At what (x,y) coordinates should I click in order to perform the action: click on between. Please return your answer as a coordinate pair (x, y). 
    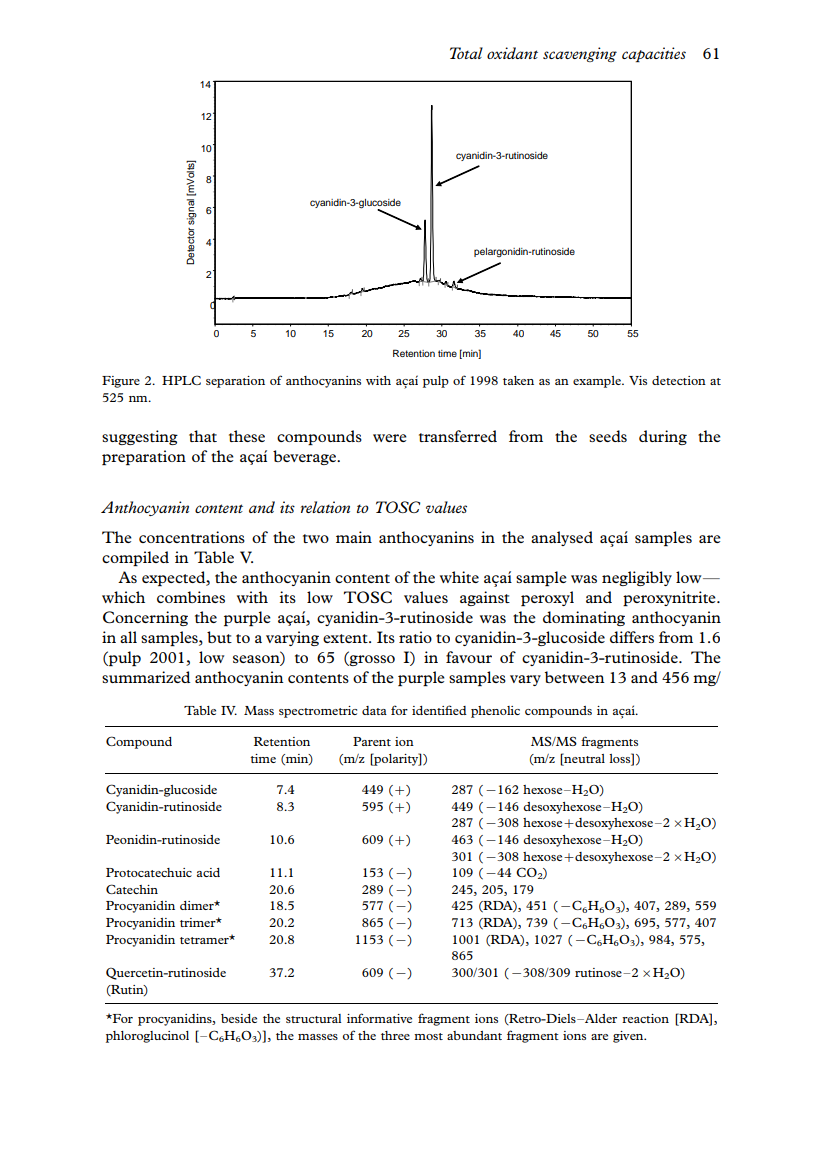
    Looking at the image, I should click on (575, 677).
